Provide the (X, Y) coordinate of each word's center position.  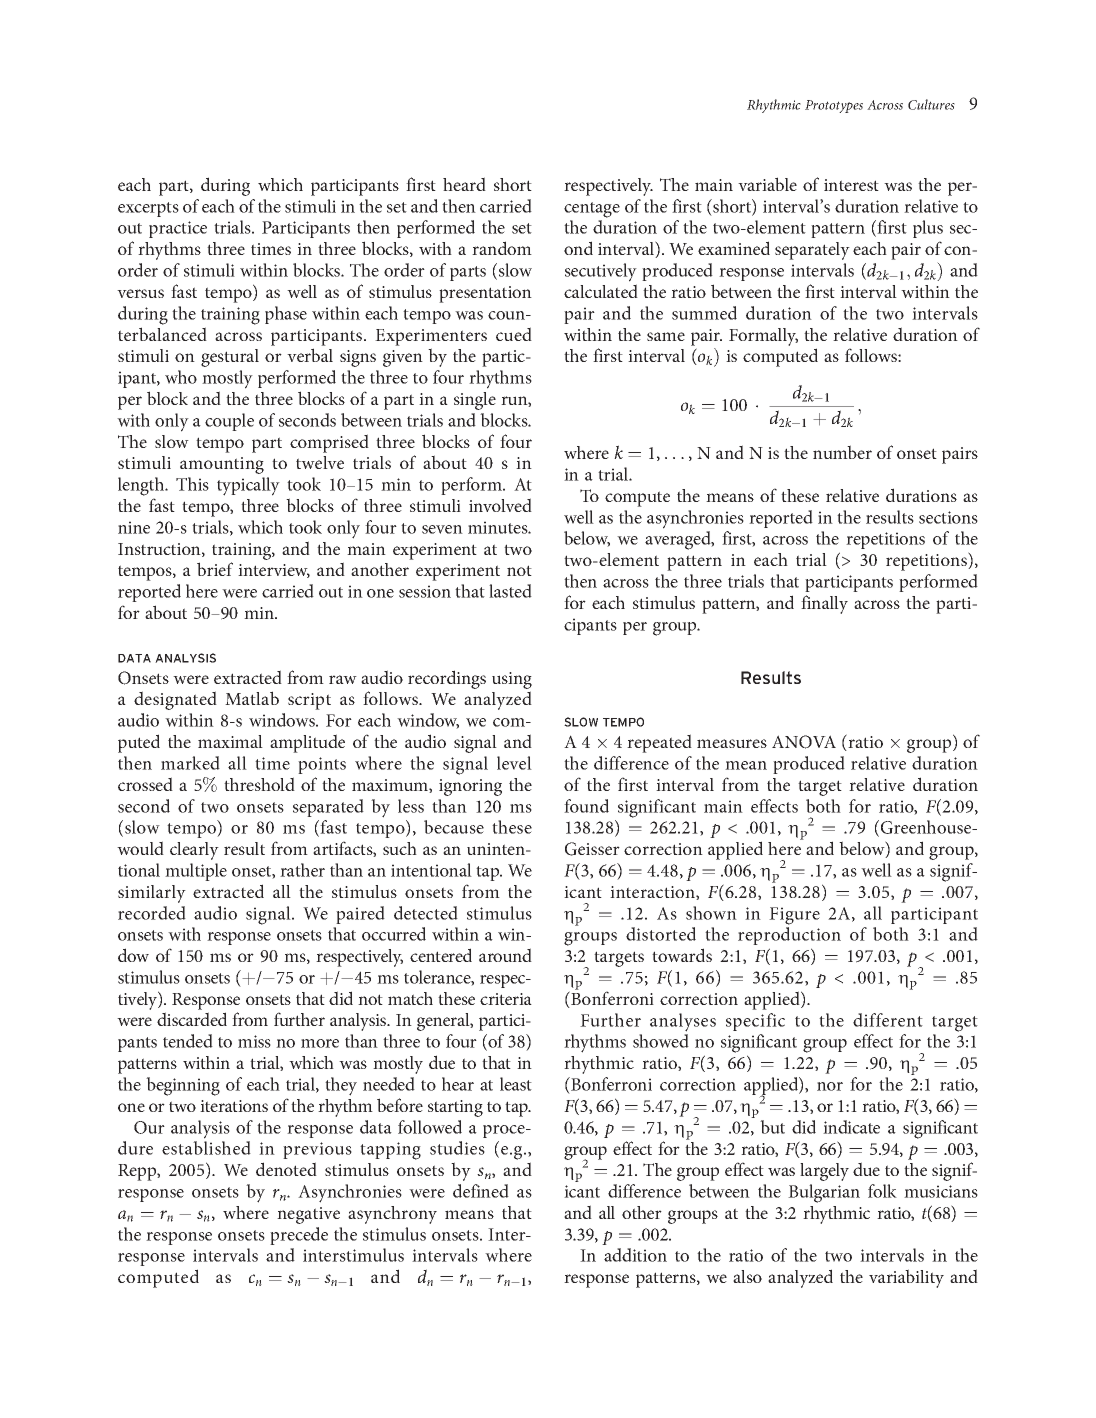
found (586, 806)
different (888, 1020)
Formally (763, 337)
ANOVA (804, 742)
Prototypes (834, 106)
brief (215, 569)
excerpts (148, 209)
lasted (510, 591)
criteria (506, 999)
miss (254, 1041)
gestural (230, 358)
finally (824, 604)
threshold (259, 784)
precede (299, 1236)
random (502, 248)
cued (514, 334)
